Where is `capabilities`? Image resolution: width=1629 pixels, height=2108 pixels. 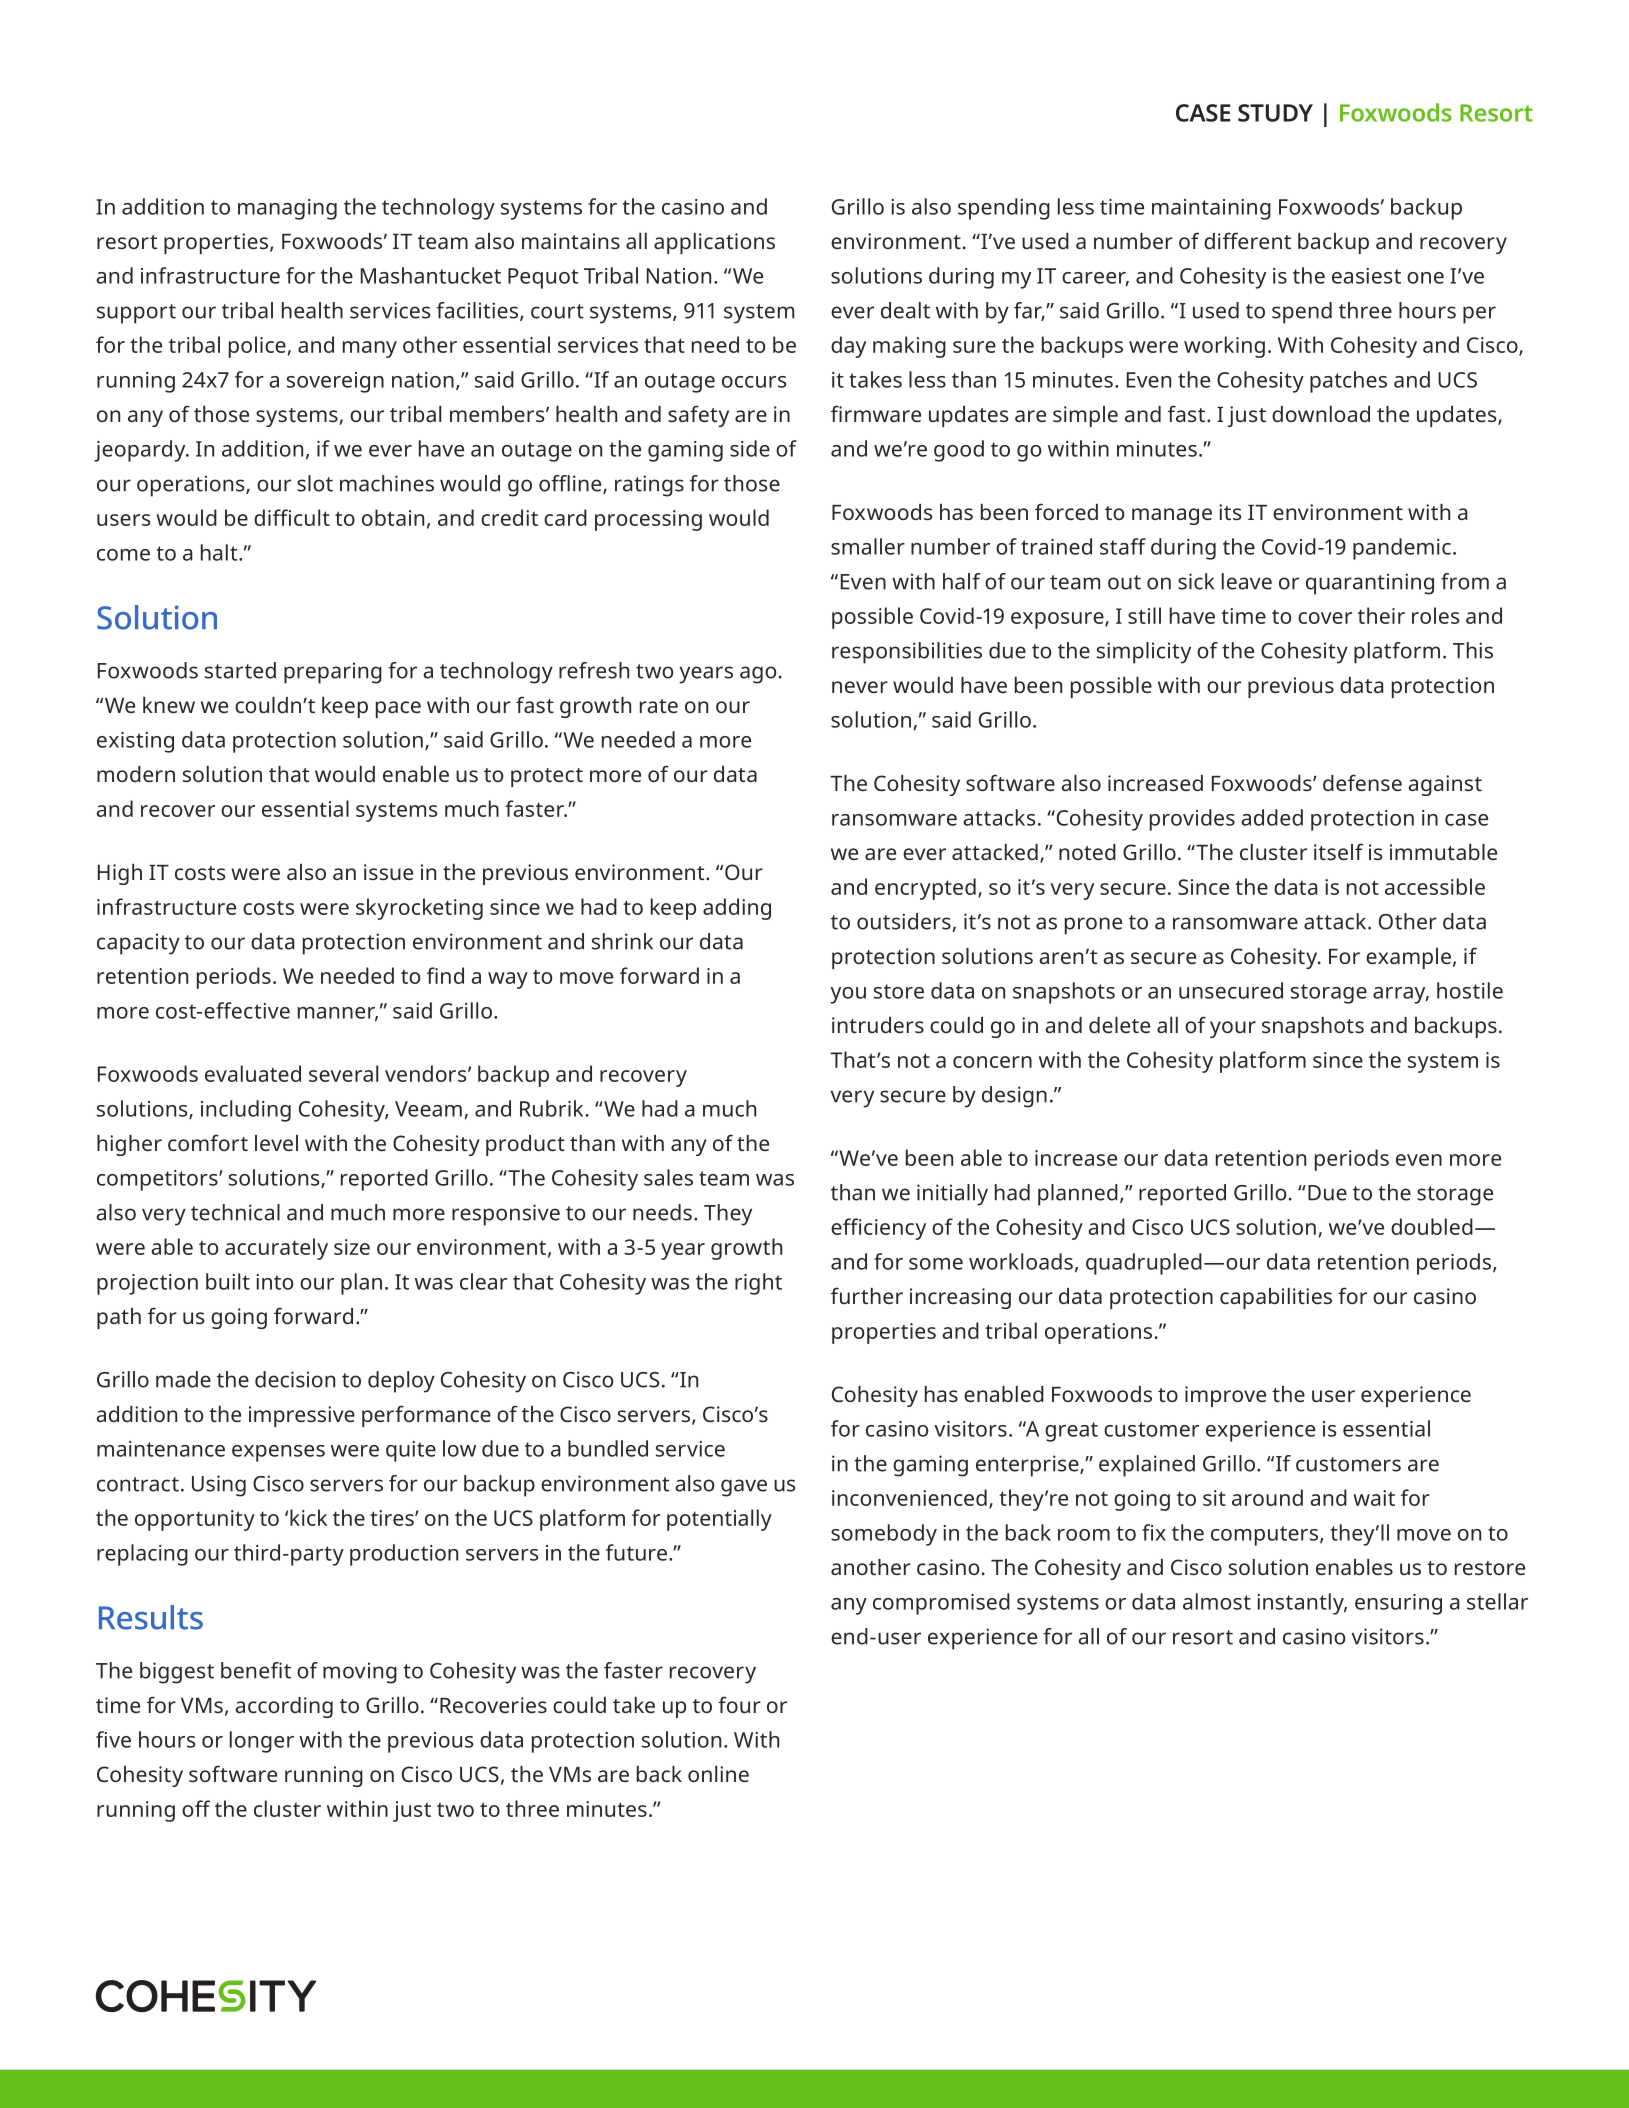
capabilities is located at coordinates (1276, 1298).
